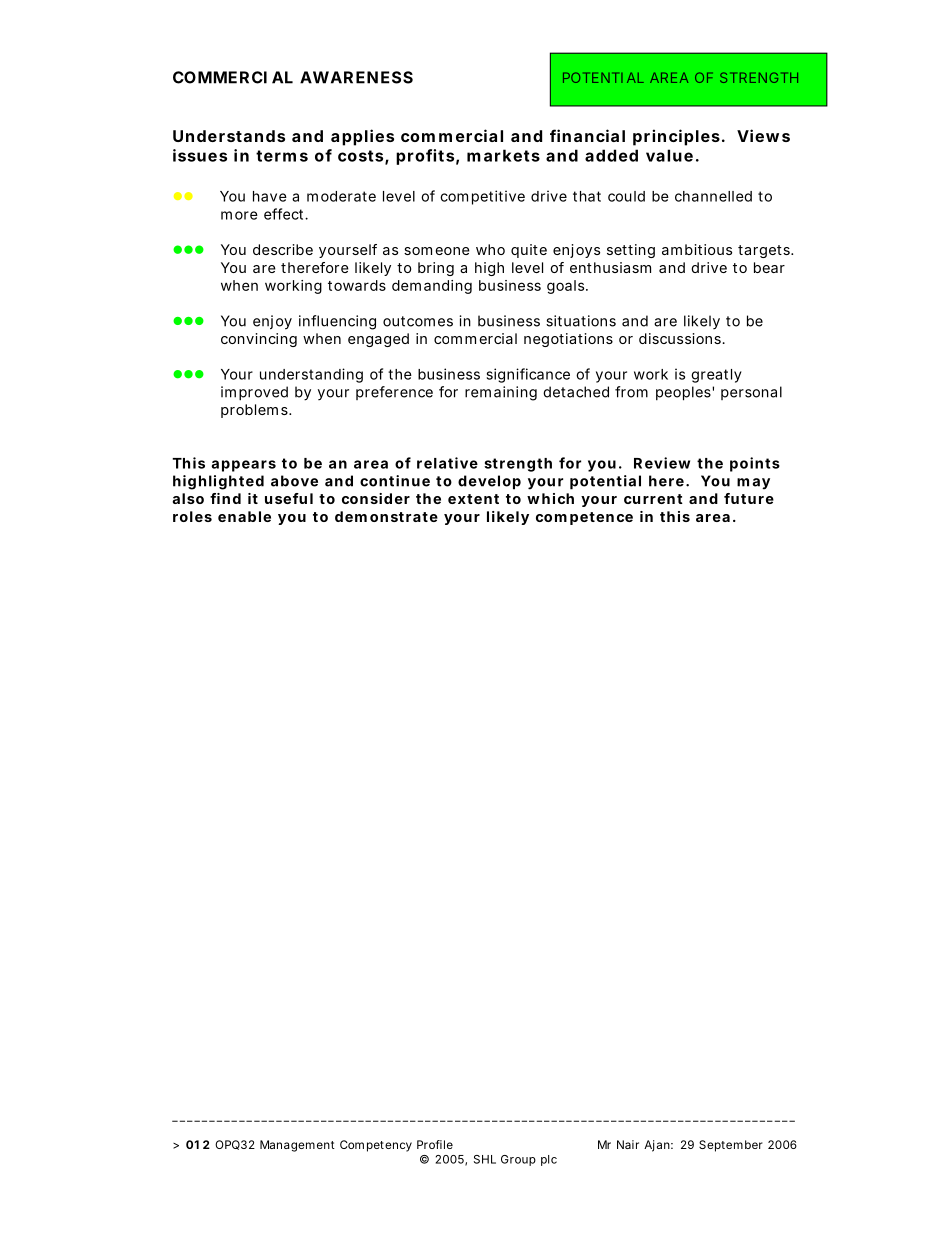 Image resolution: width=952 pixels, height=1233 pixels. What do you see at coordinates (297, 1146) in the screenshot?
I see `Management` at bounding box center [297, 1146].
